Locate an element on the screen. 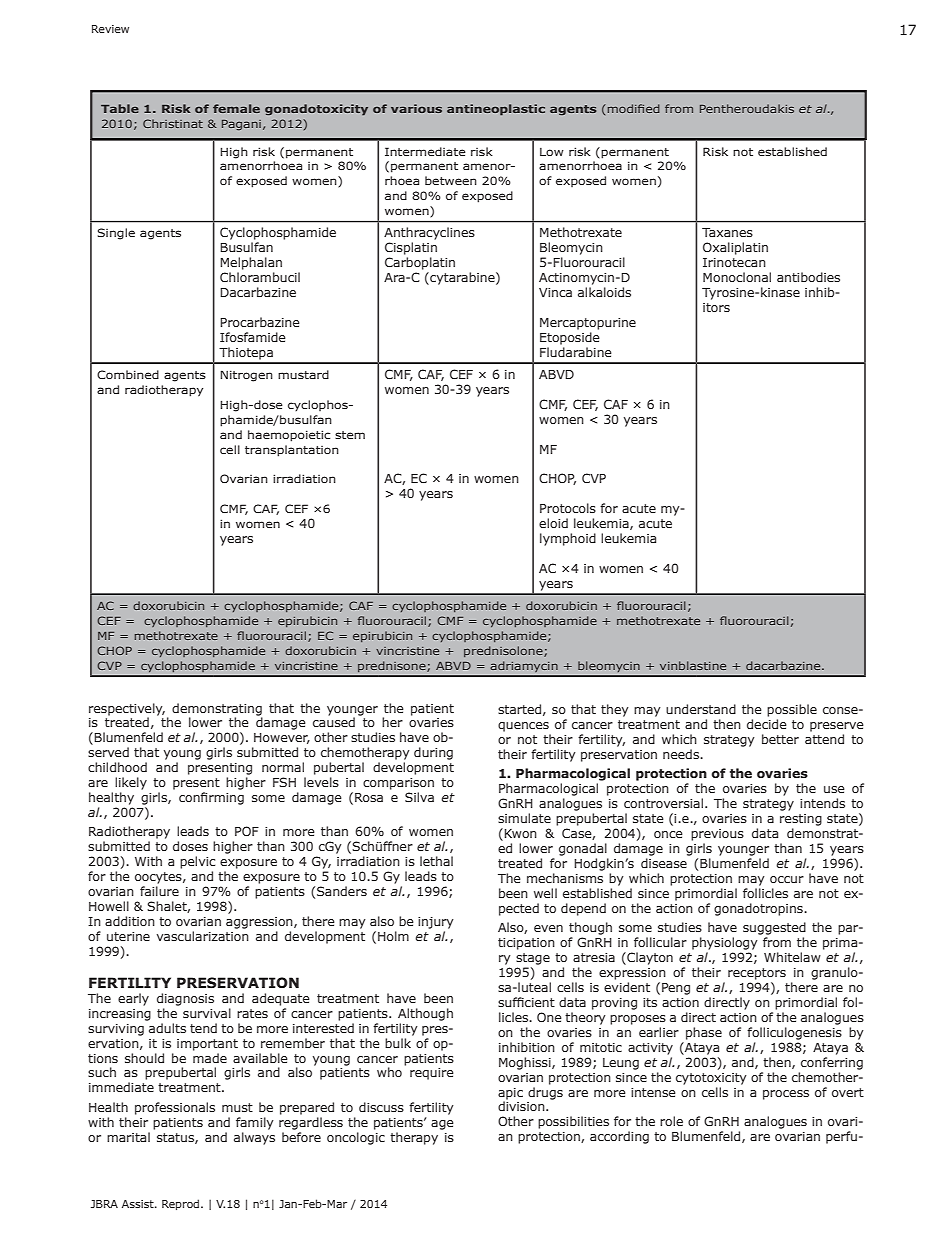 The image size is (952, 1233). Nitrogen is located at coordinates (246, 376).
